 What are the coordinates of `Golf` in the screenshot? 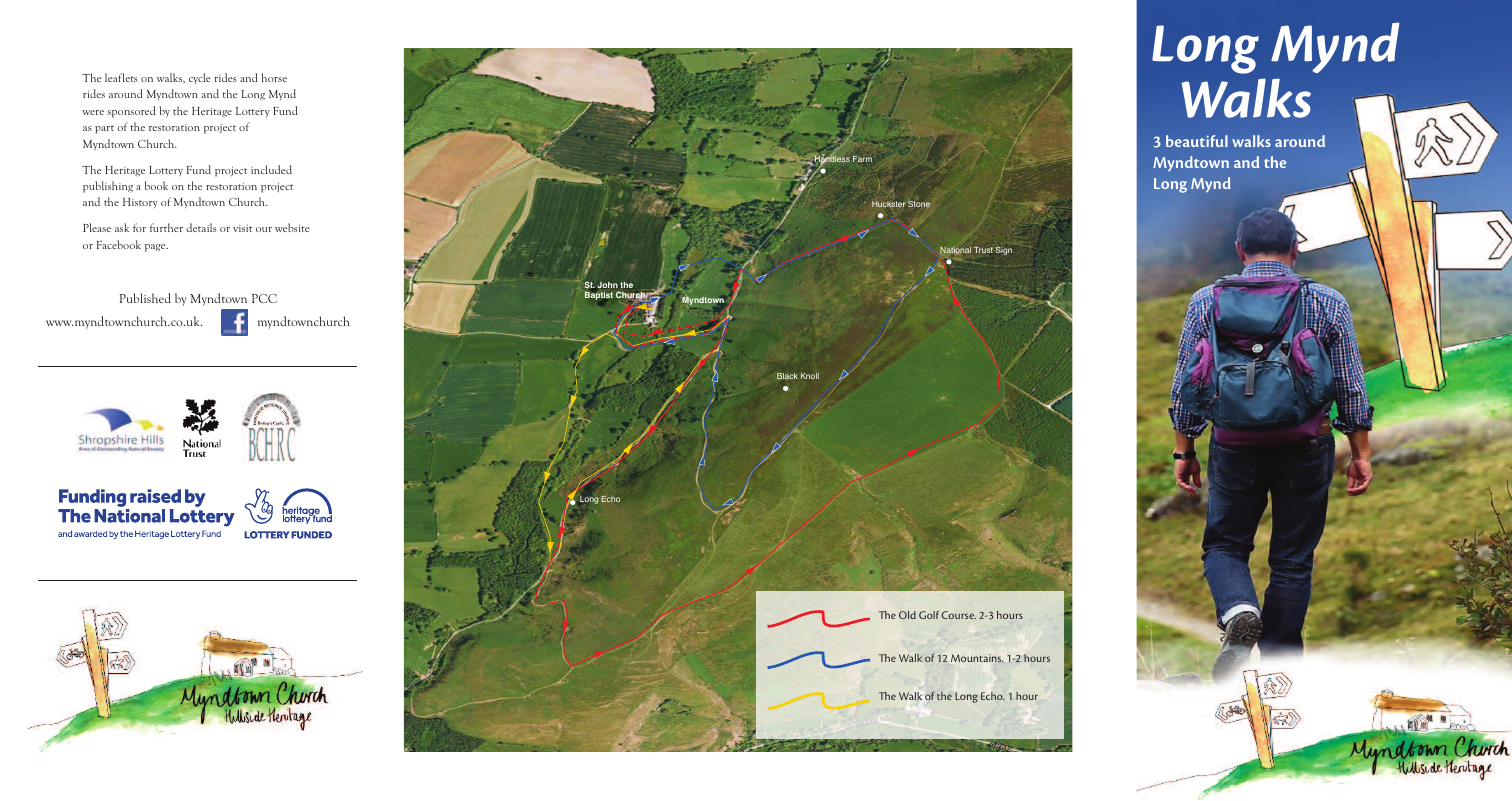 It's located at (929, 615).
